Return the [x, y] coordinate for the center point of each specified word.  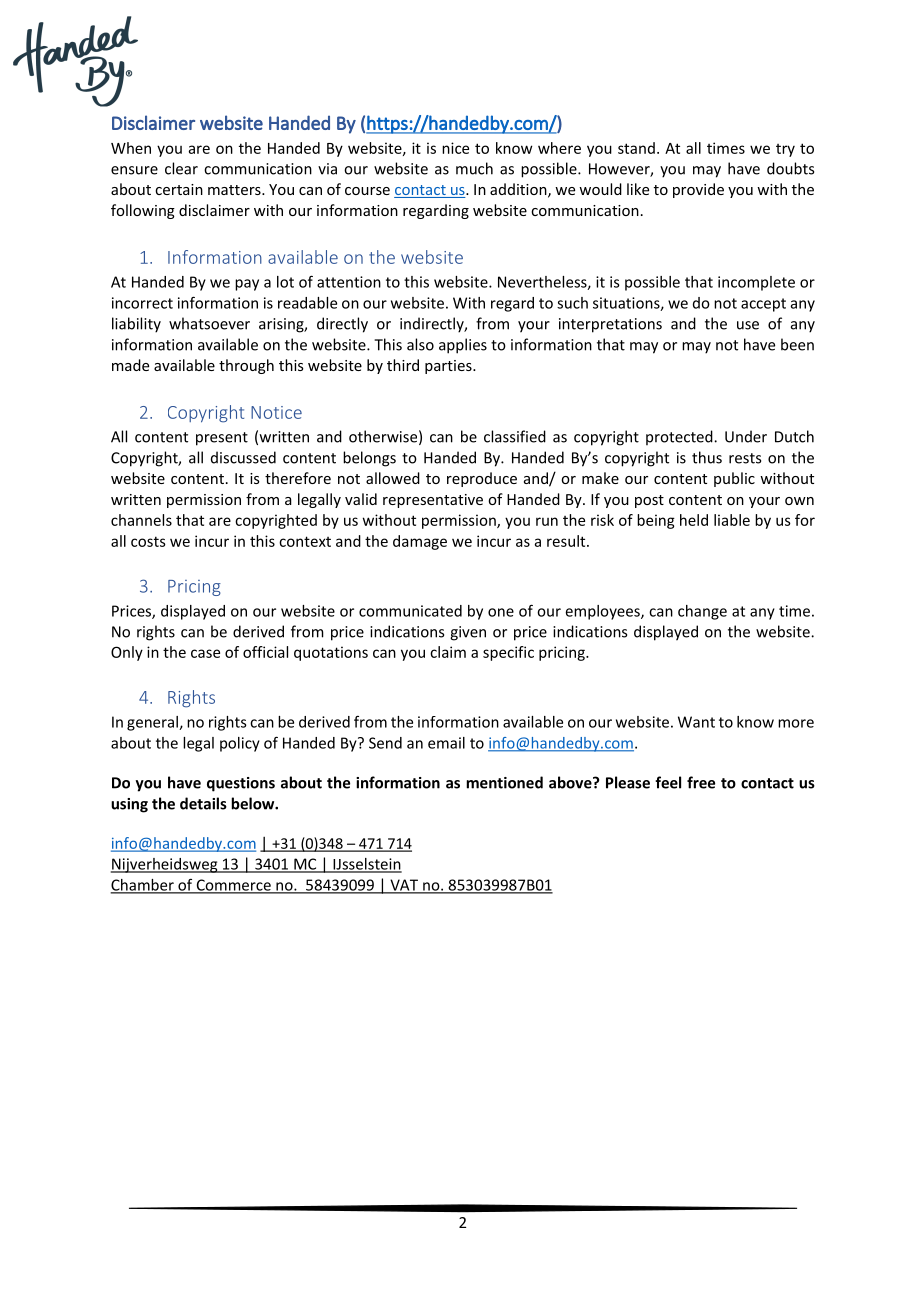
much [474, 168]
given [468, 633]
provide [698, 190]
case [205, 653]
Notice [276, 412]
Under [746, 436]
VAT [404, 886]
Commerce [233, 886]
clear [181, 168]
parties [449, 367]
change [702, 612]
